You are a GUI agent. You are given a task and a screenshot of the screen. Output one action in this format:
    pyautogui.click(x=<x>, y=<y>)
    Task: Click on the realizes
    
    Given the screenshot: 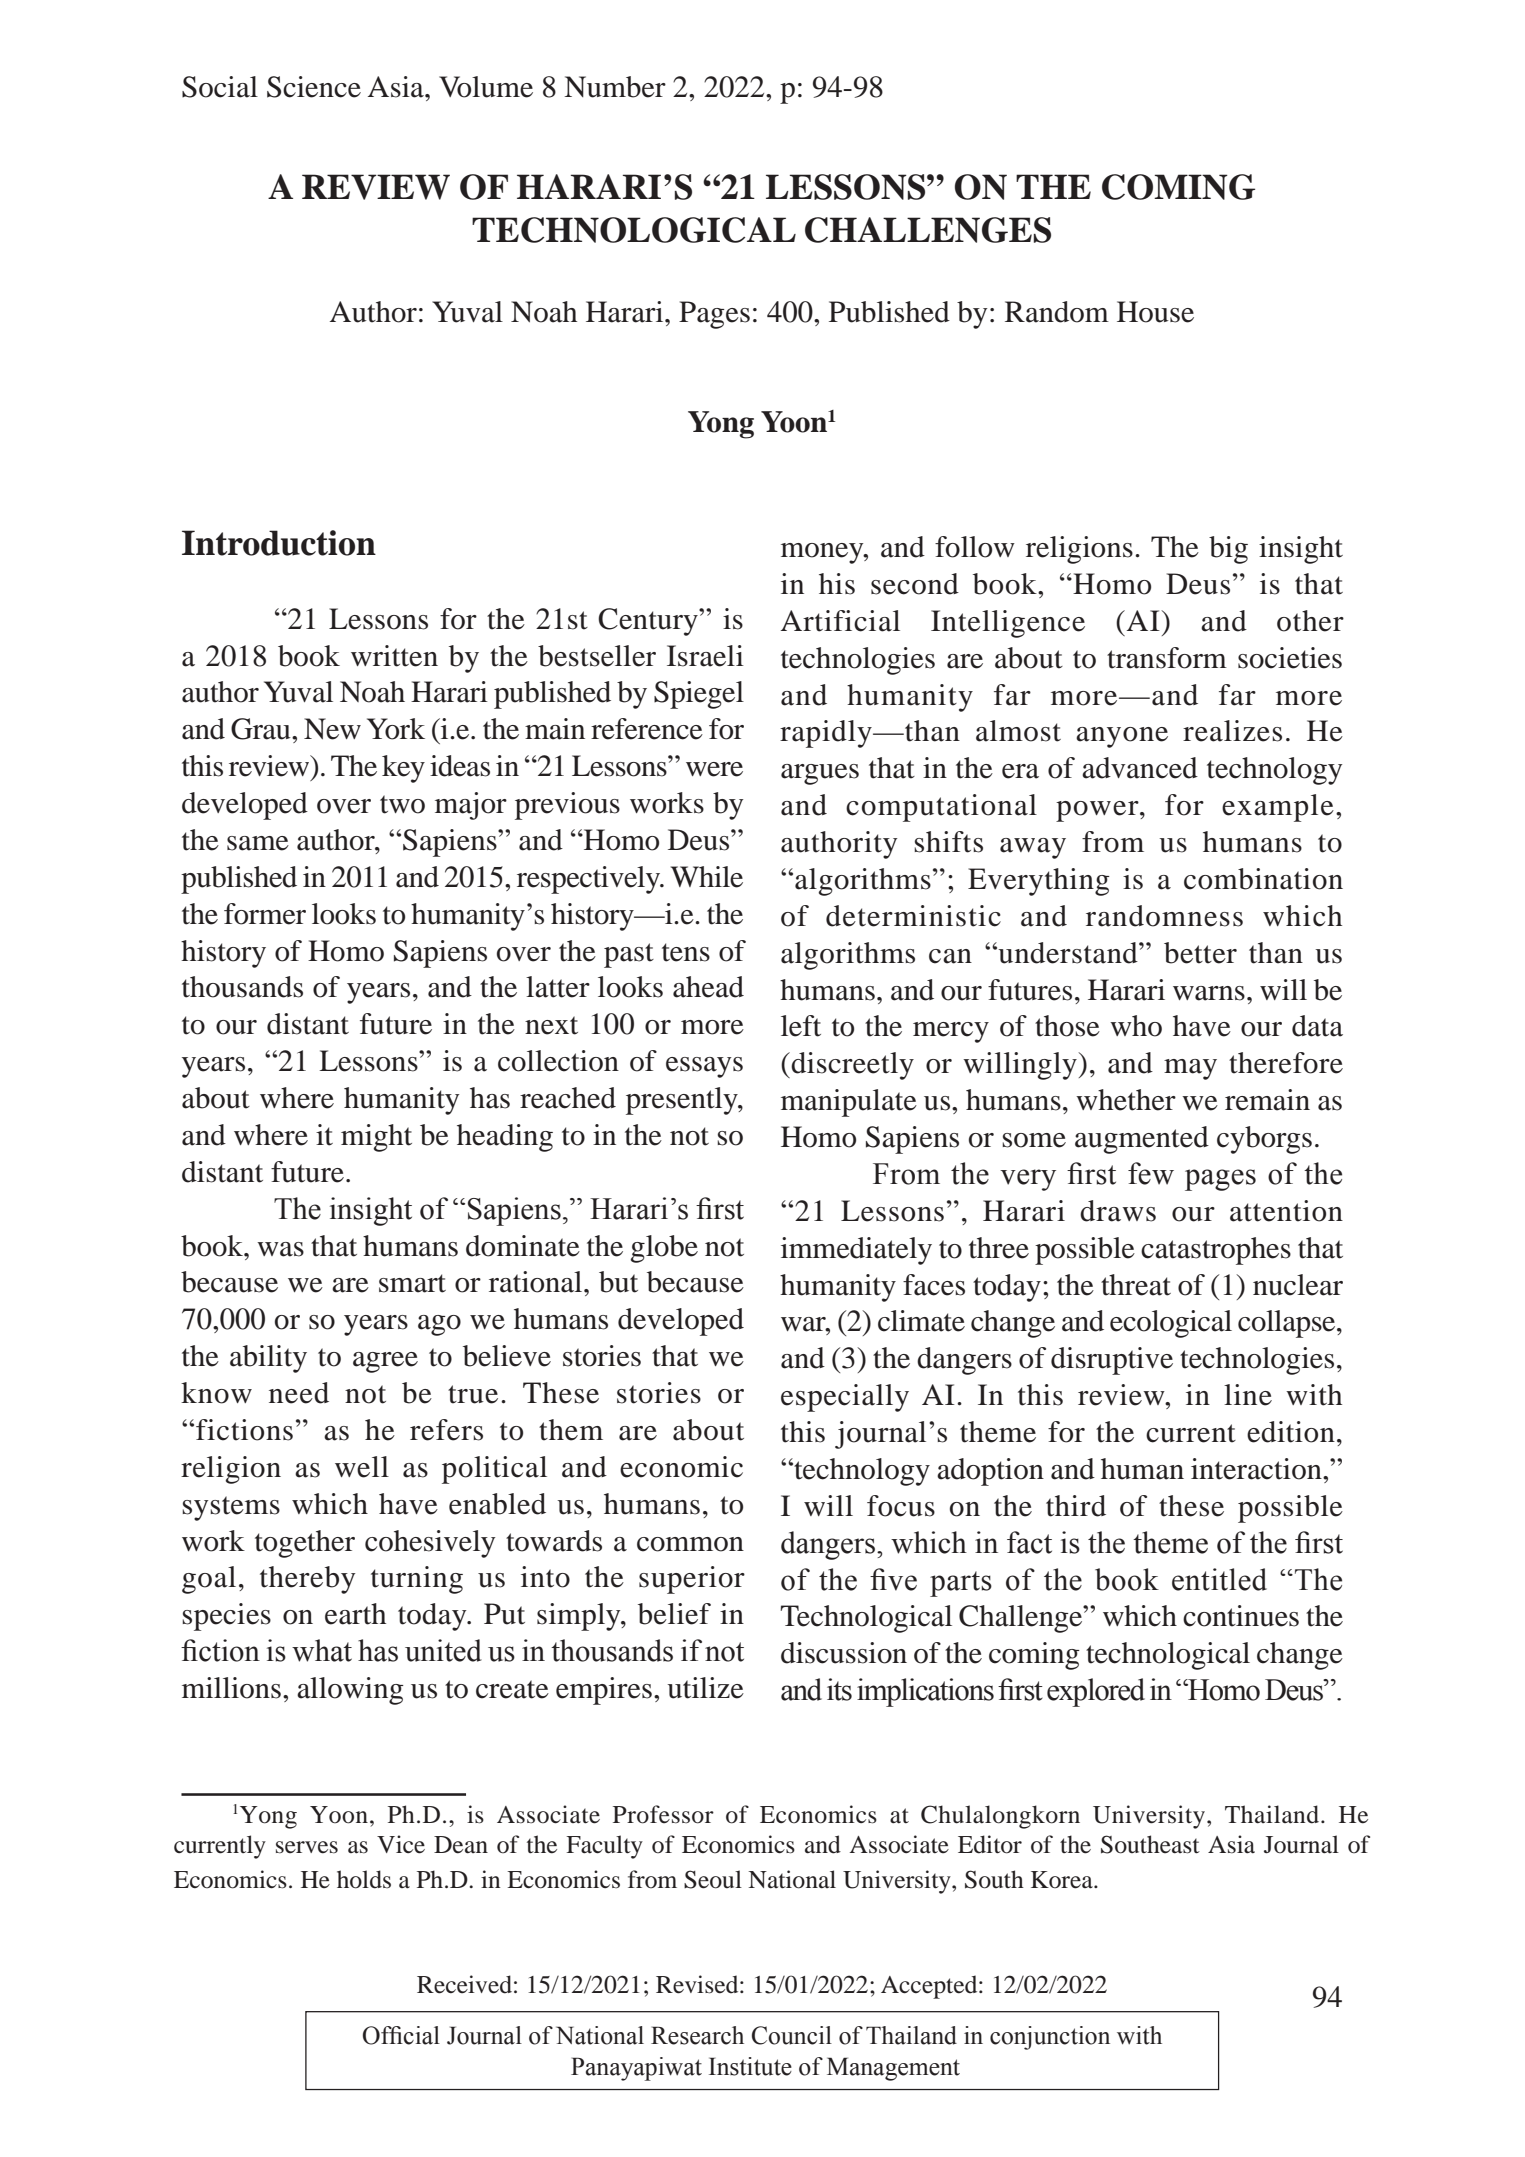 What is the action you would take?
    pyautogui.click(x=1232, y=731)
